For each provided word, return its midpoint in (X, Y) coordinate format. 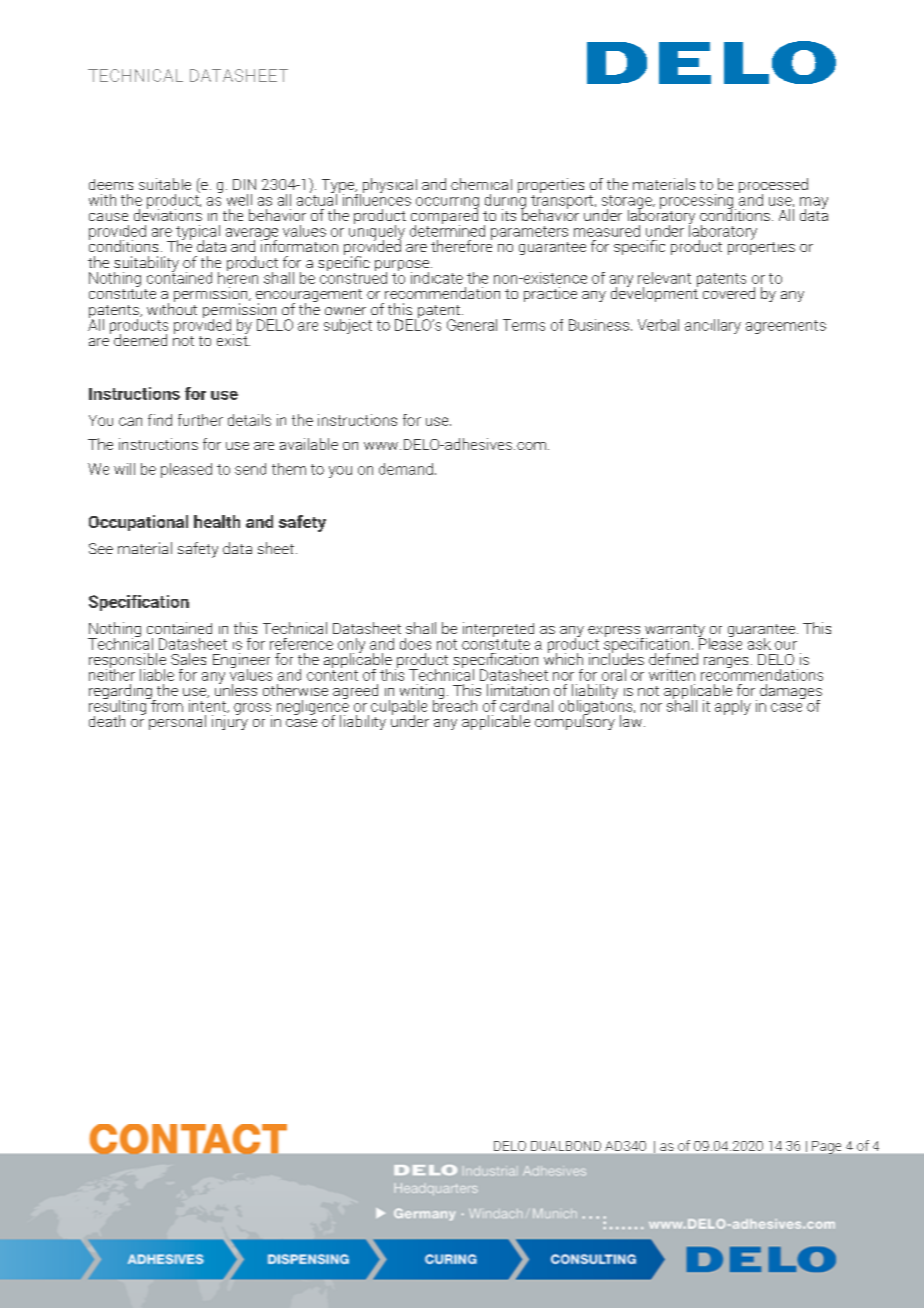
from (166, 704)
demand (406, 469)
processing (698, 202)
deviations (168, 214)
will (124, 469)
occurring (447, 204)
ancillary (713, 326)
